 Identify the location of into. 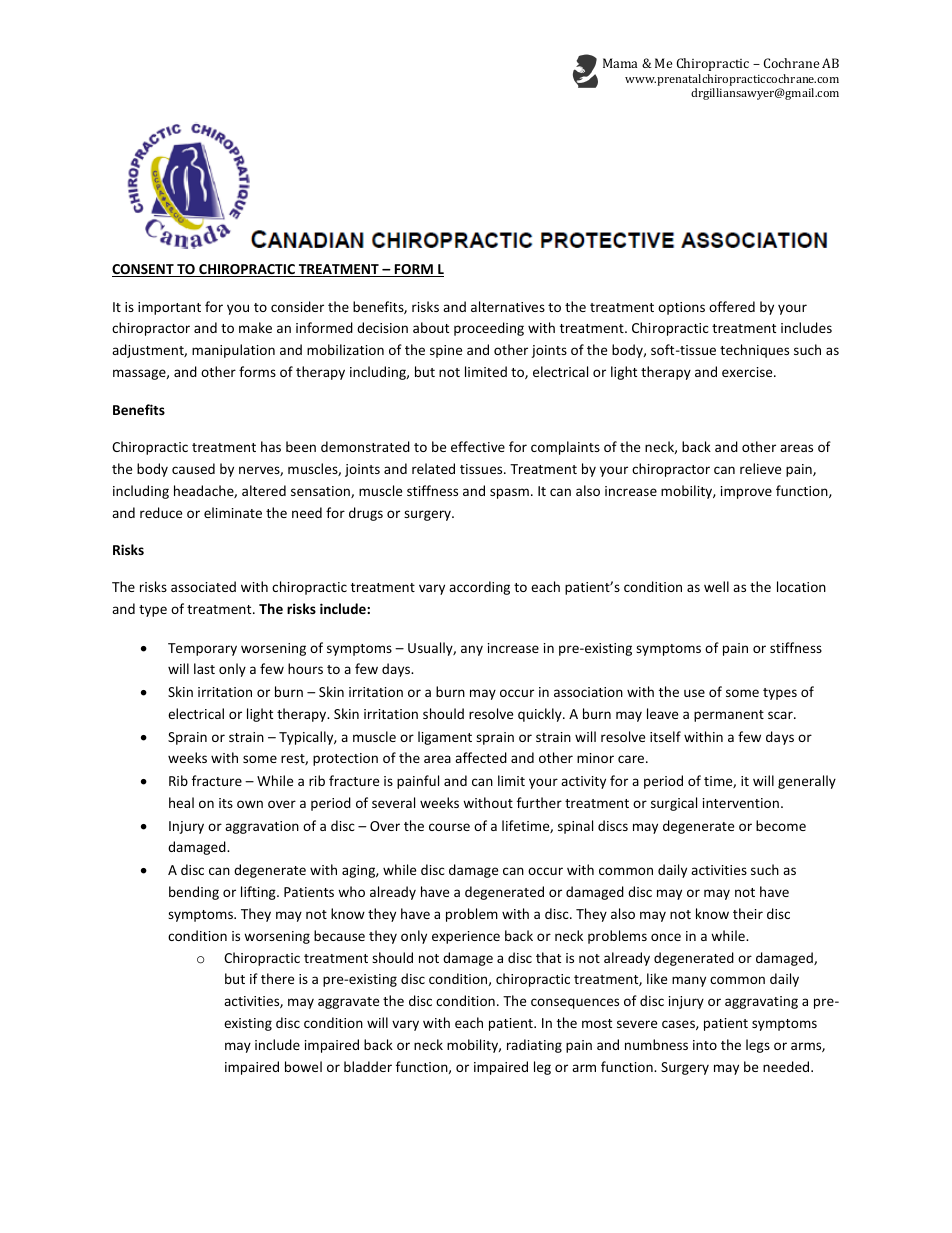
(705, 1045).
